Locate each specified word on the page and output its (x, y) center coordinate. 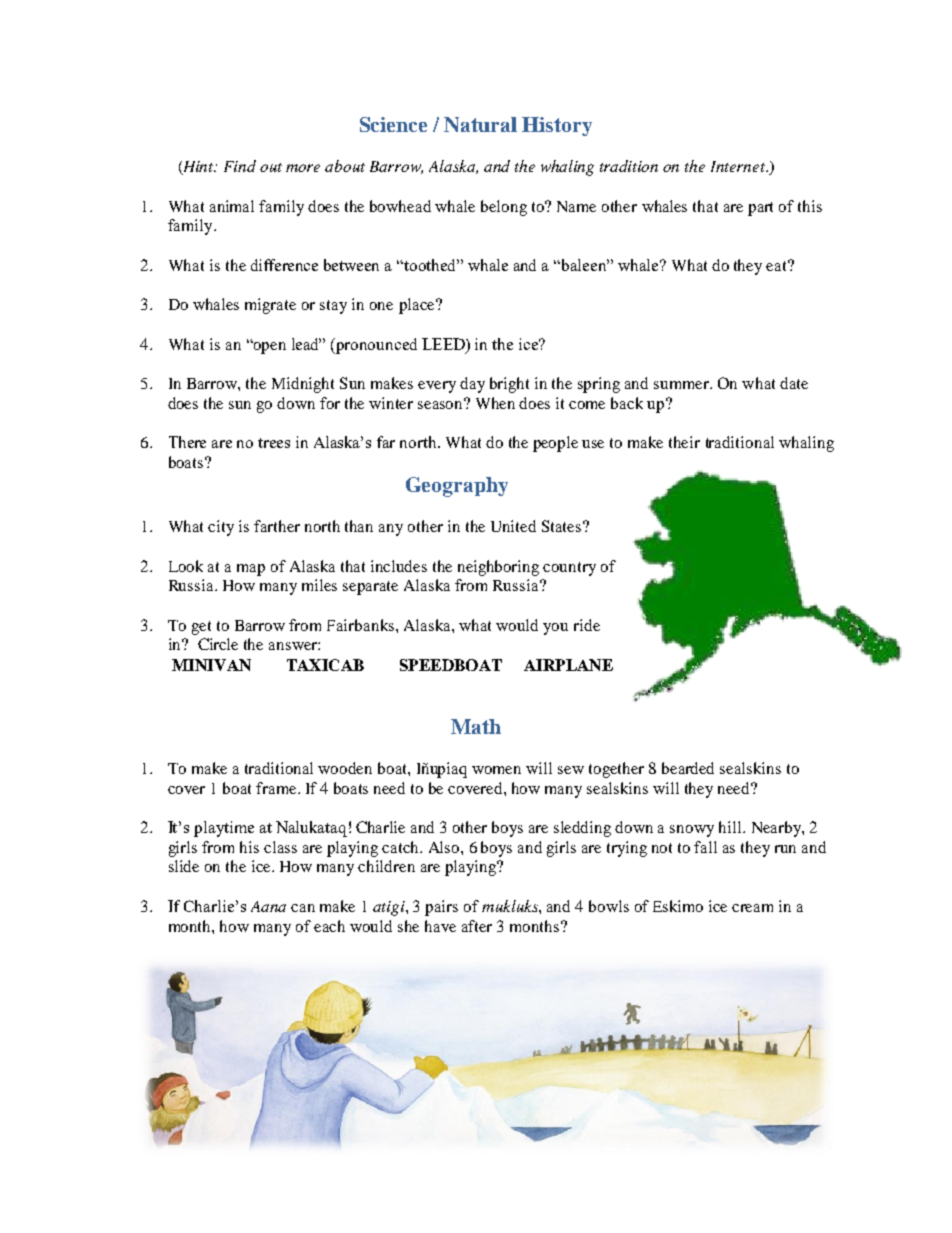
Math (476, 726)
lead (306, 344)
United (513, 526)
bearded (688, 768)
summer (682, 385)
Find (240, 166)
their (684, 442)
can (303, 908)
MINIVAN (211, 665)
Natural (480, 124)
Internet (739, 166)
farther (277, 526)
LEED (444, 344)
